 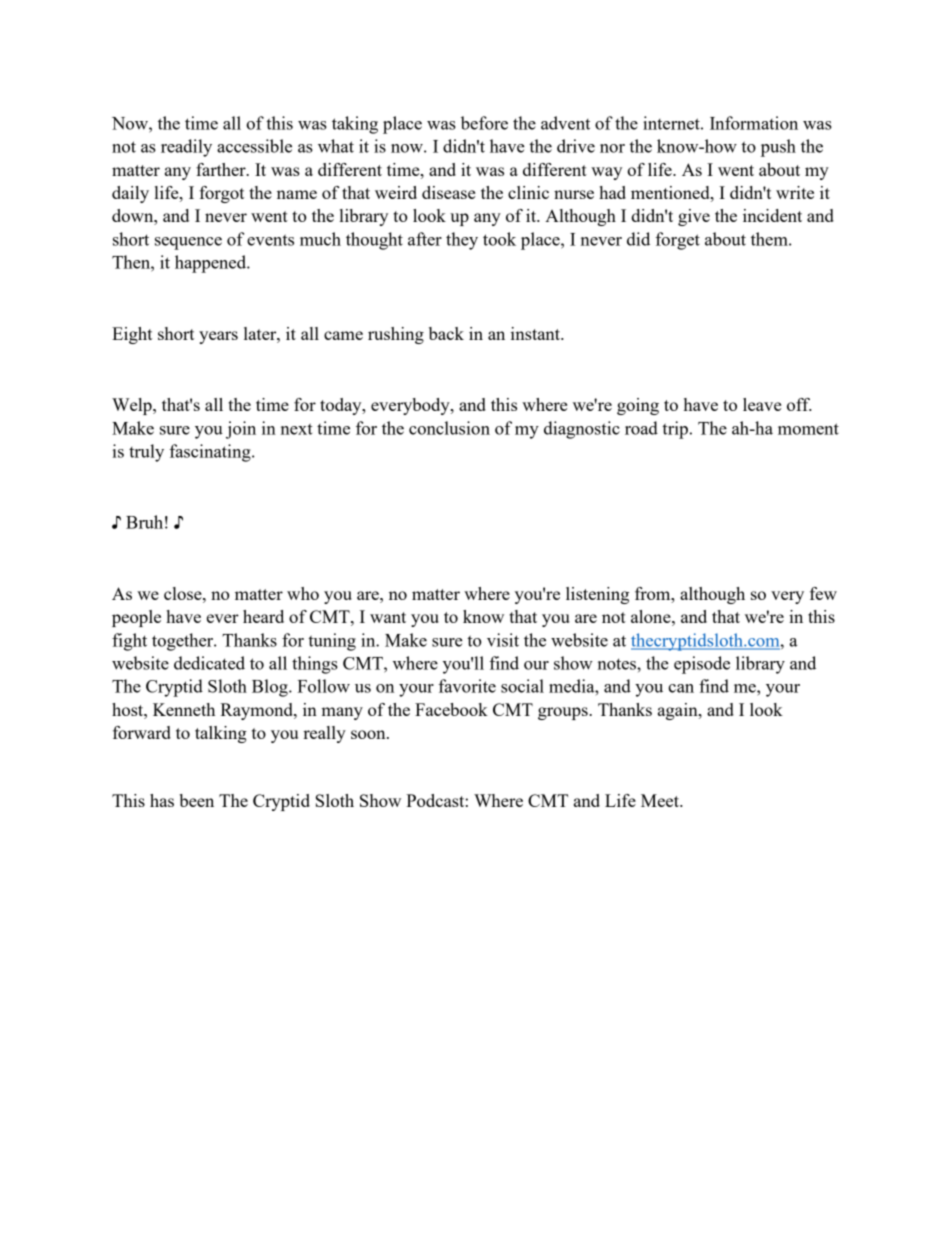 What do you see at coordinates (446, 333) in the page?
I see `back` at bounding box center [446, 333].
